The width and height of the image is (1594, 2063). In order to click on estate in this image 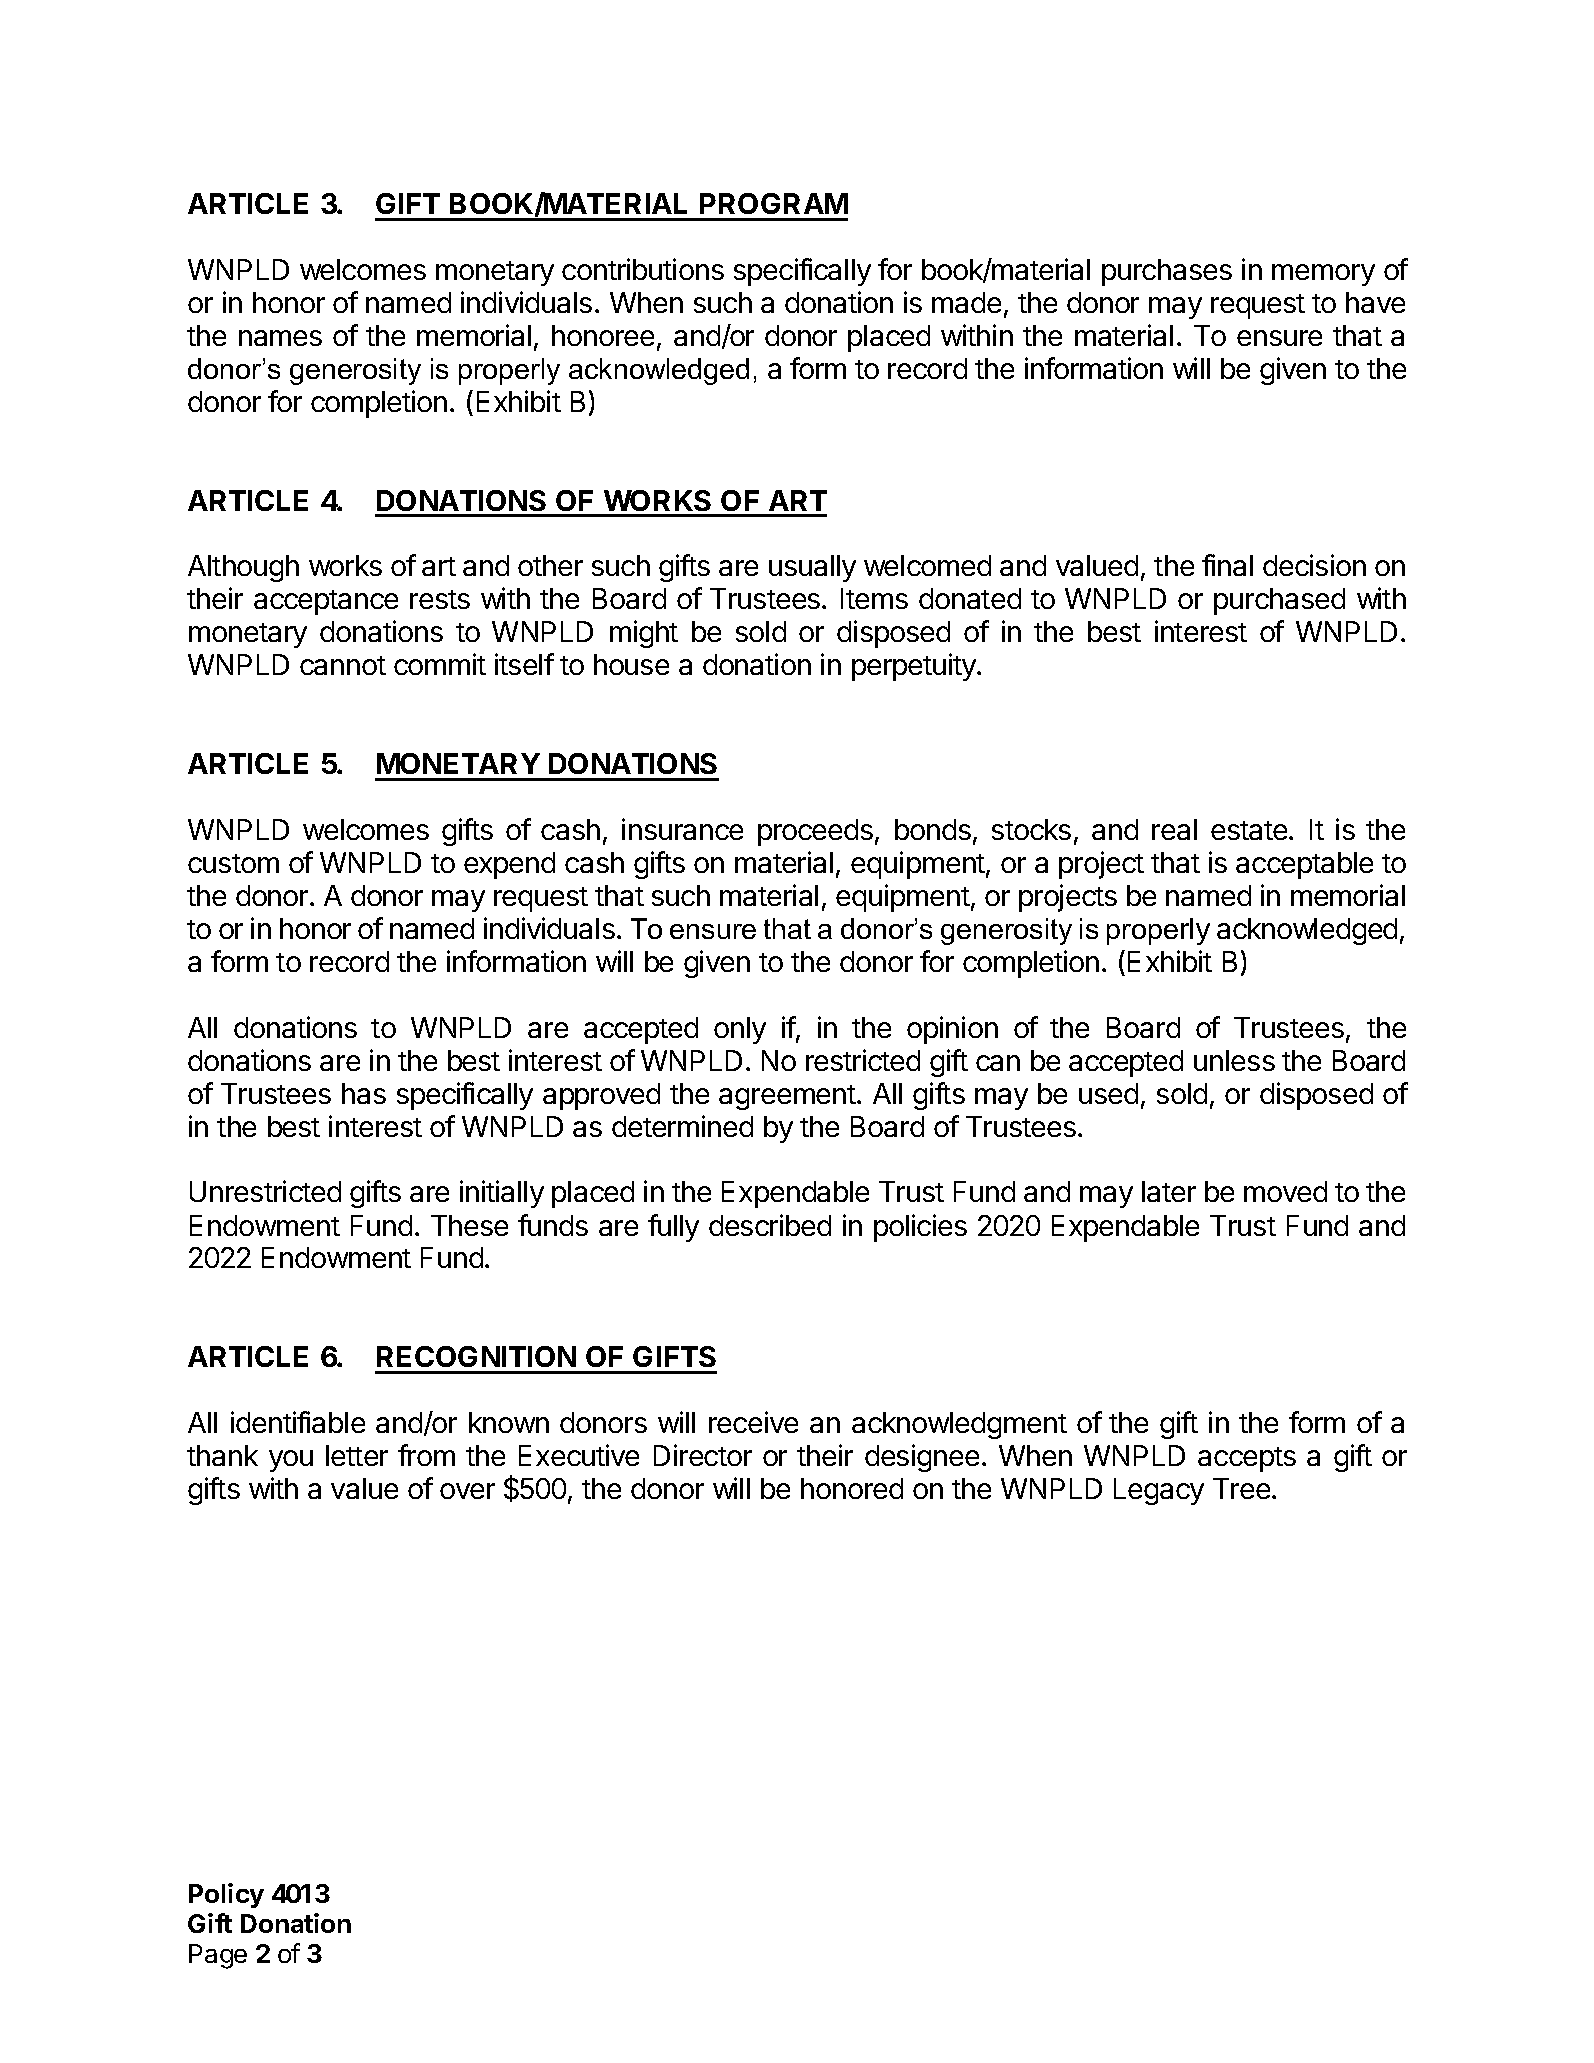, I will do `click(1250, 830)`.
